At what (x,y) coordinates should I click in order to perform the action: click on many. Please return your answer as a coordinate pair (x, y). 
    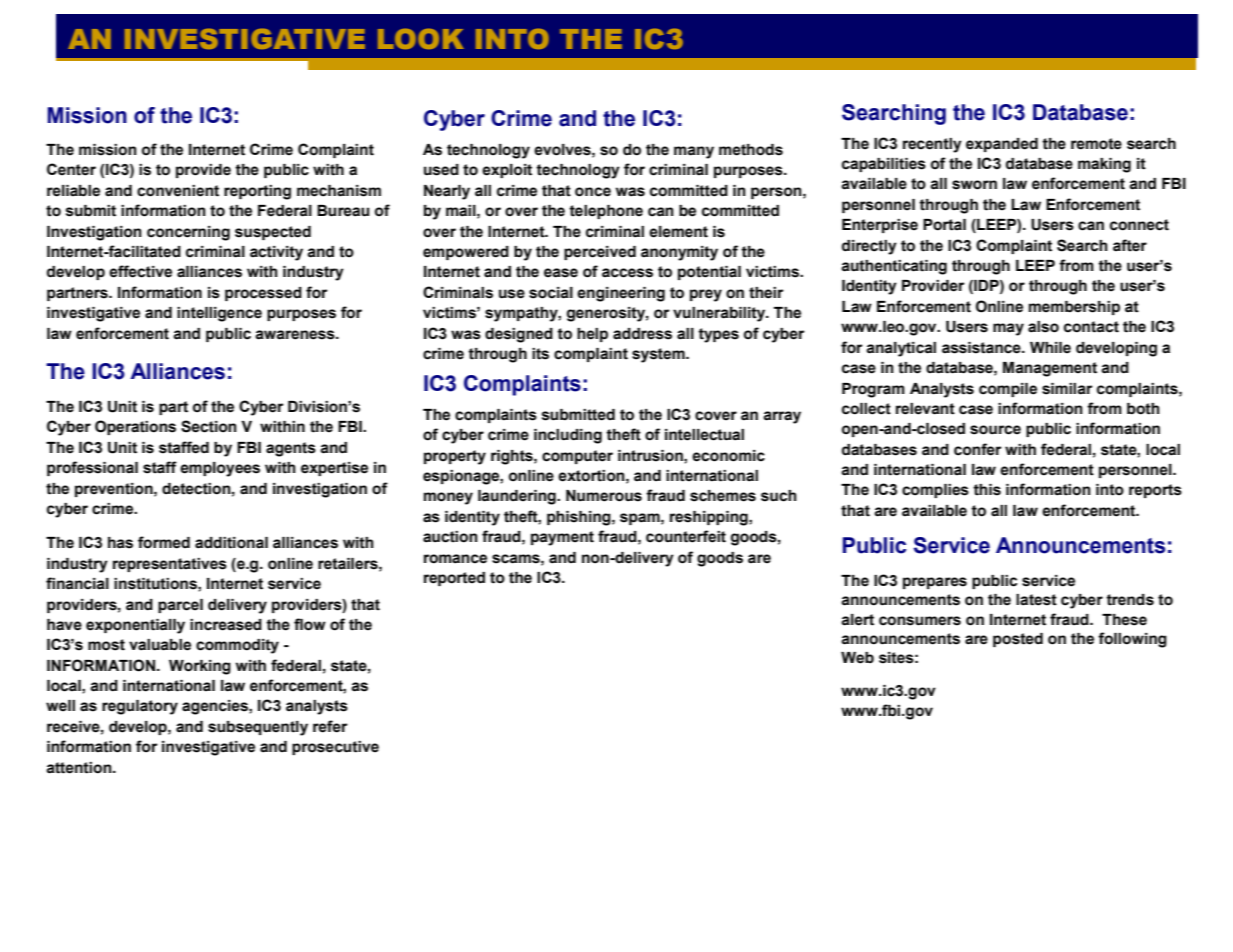
    Looking at the image, I should click on (694, 152).
